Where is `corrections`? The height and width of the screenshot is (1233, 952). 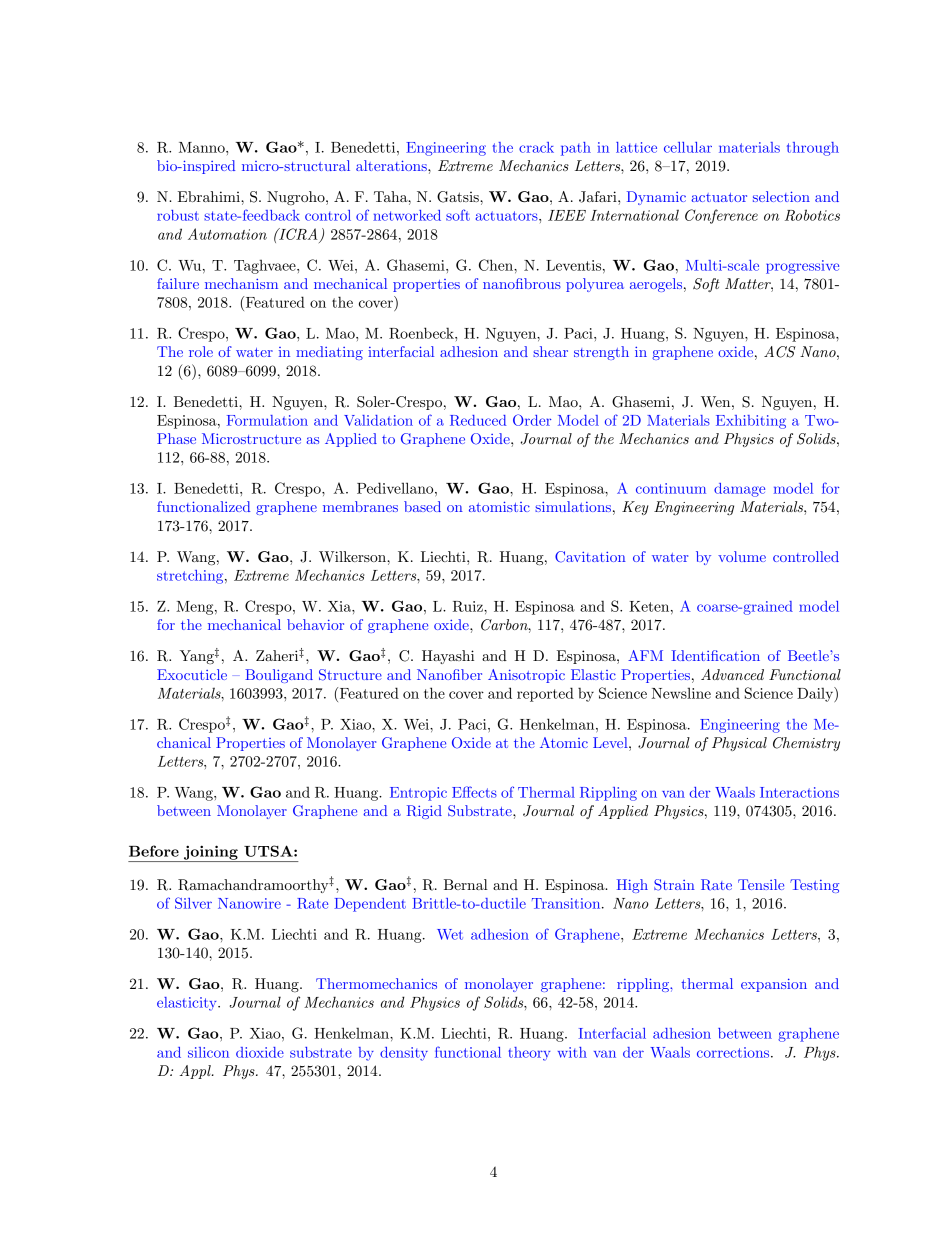
corrections is located at coordinates (734, 1052).
